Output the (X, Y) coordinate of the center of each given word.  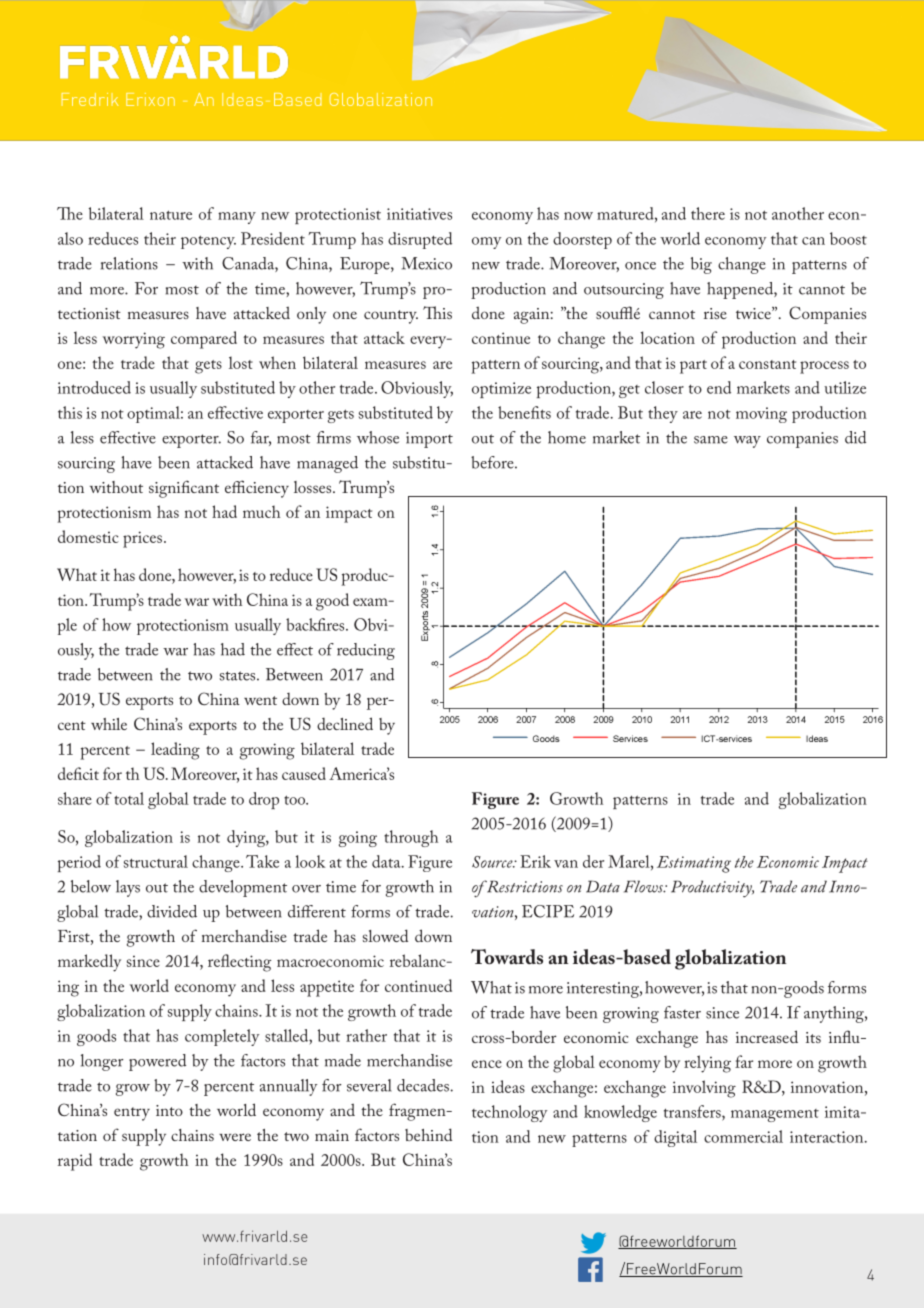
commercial (743, 1136)
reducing (366, 651)
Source (493, 862)
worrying (134, 340)
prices (144, 539)
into (169, 1110)
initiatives (419, 214)
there (708, 213)
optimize (501, 390)
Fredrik (90, 99)
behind (428, 1134)
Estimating (694, 864)
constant (767, 364)
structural (156, 861)
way (747, 442)
